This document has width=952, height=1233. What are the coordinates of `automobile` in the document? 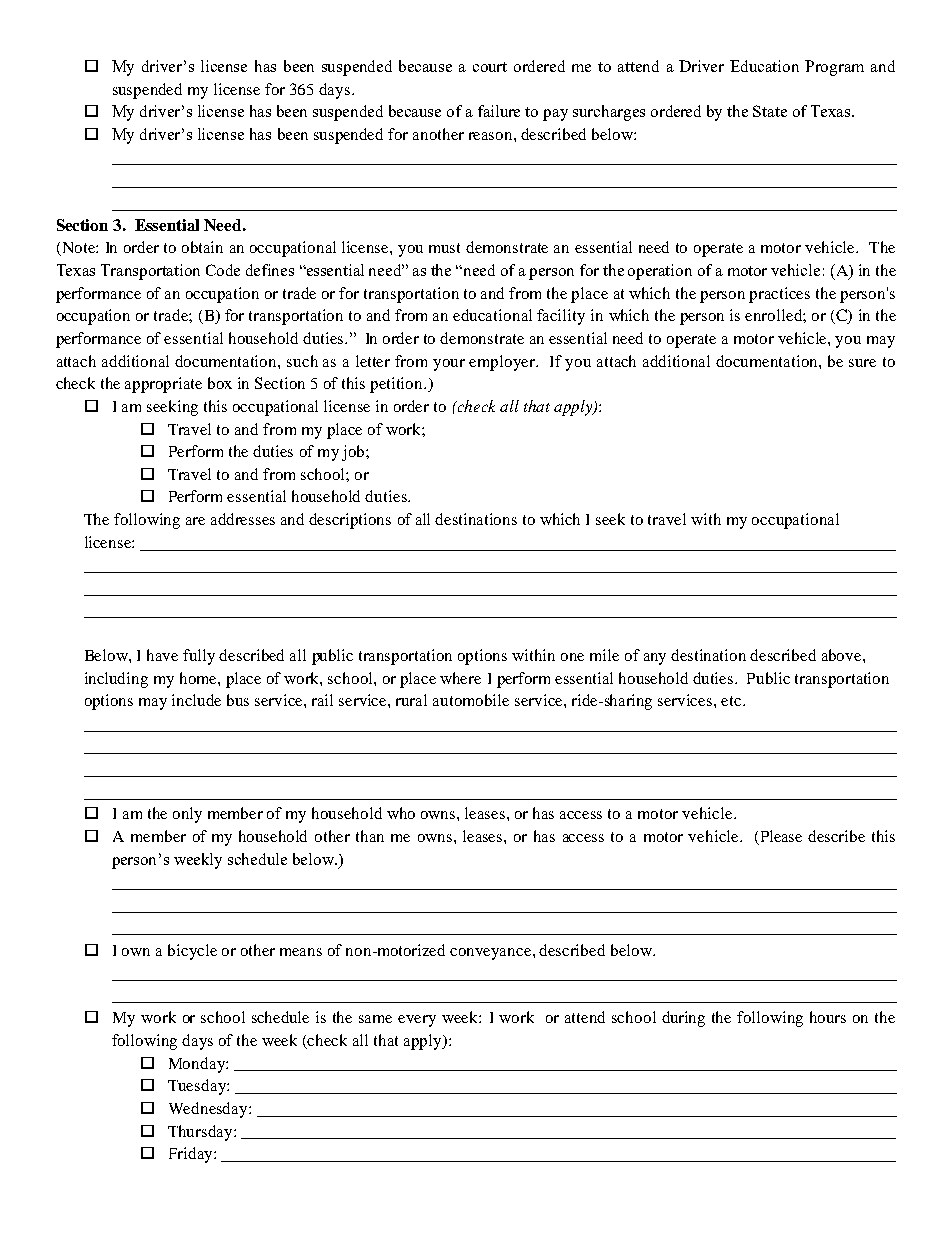 It's located at (471, 700).
